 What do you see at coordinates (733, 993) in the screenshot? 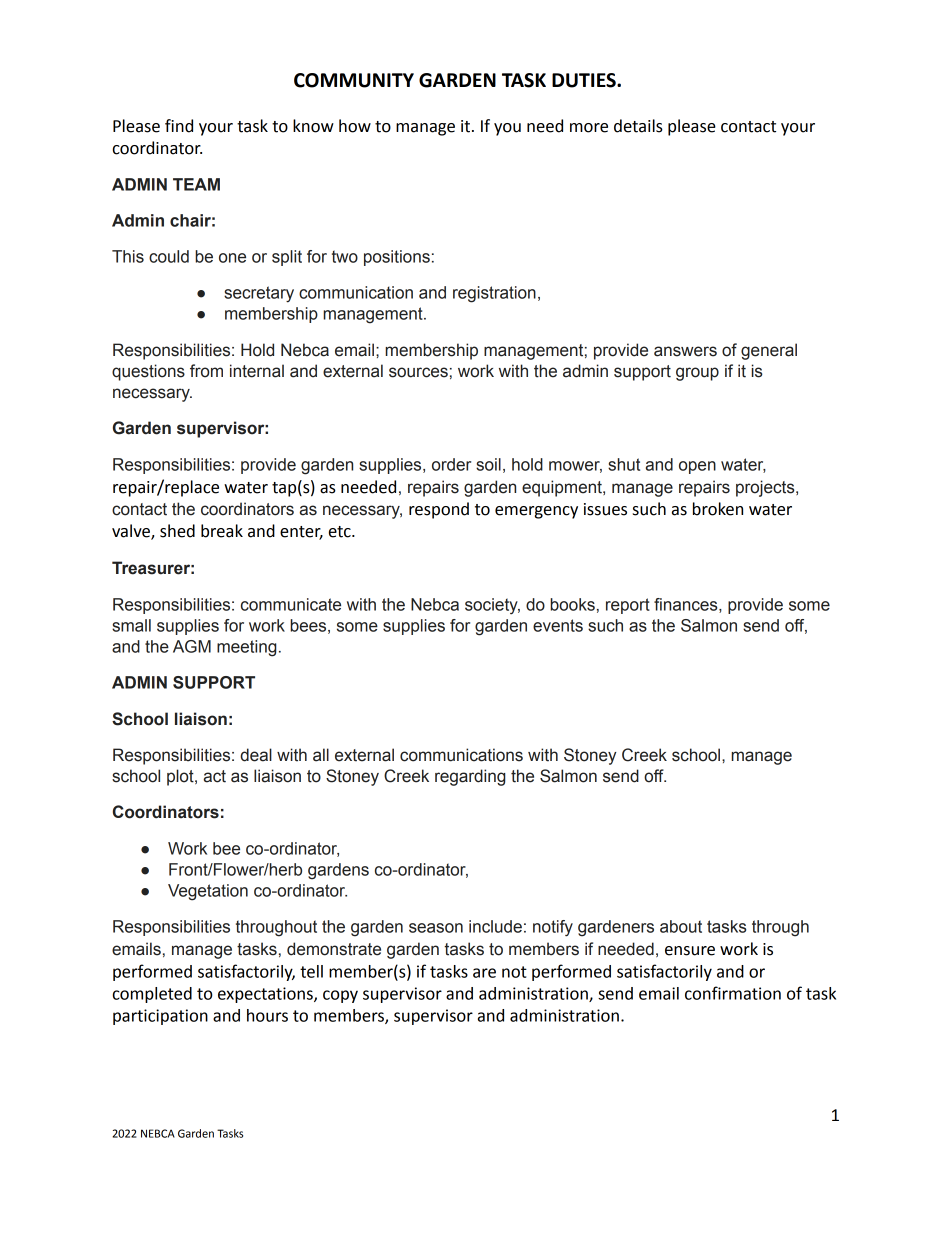
I see `confirmation` at bounding box center [733, 993].
